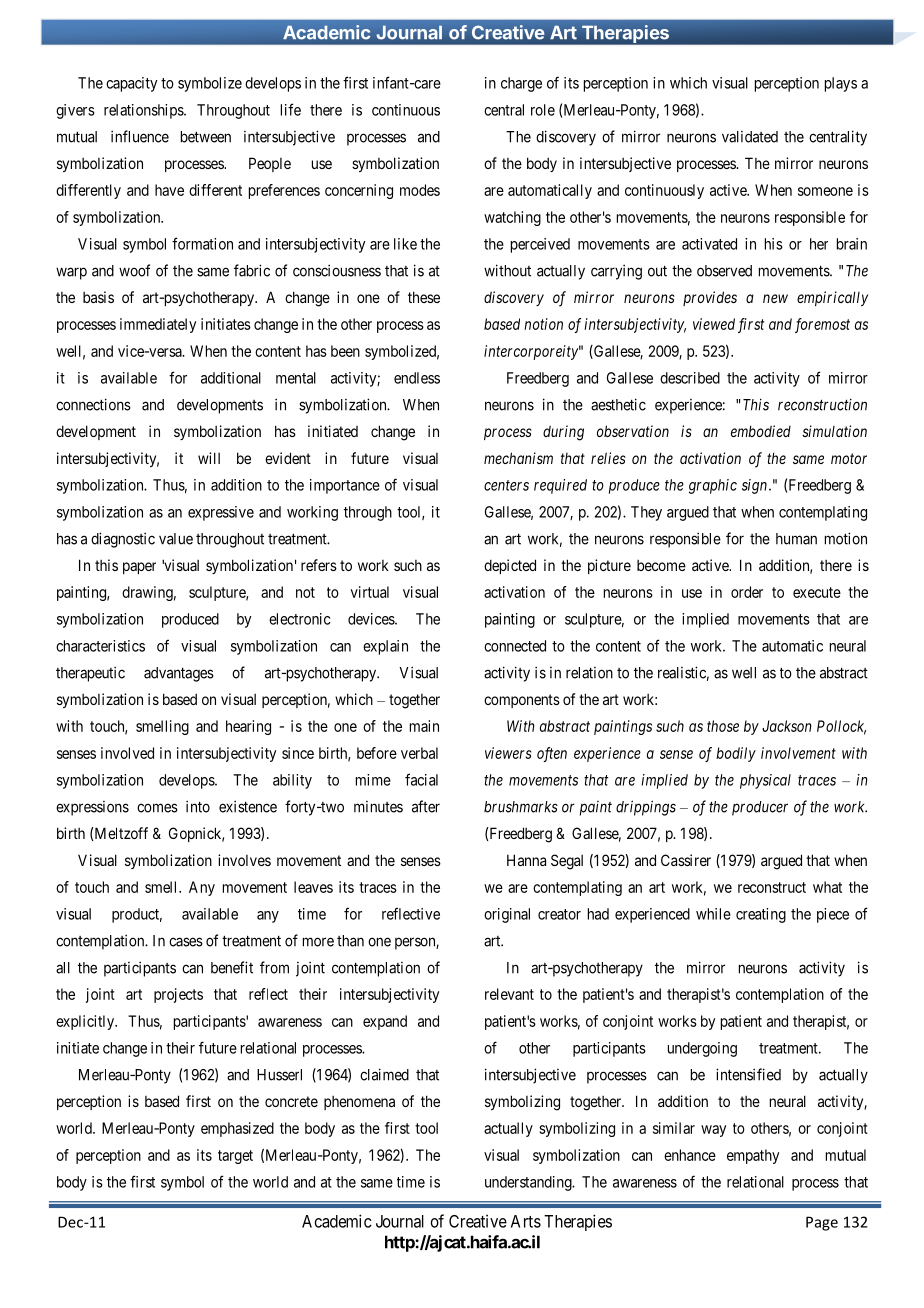 The image size is (924, 1308). I want to click on after, so click(426, 806).
